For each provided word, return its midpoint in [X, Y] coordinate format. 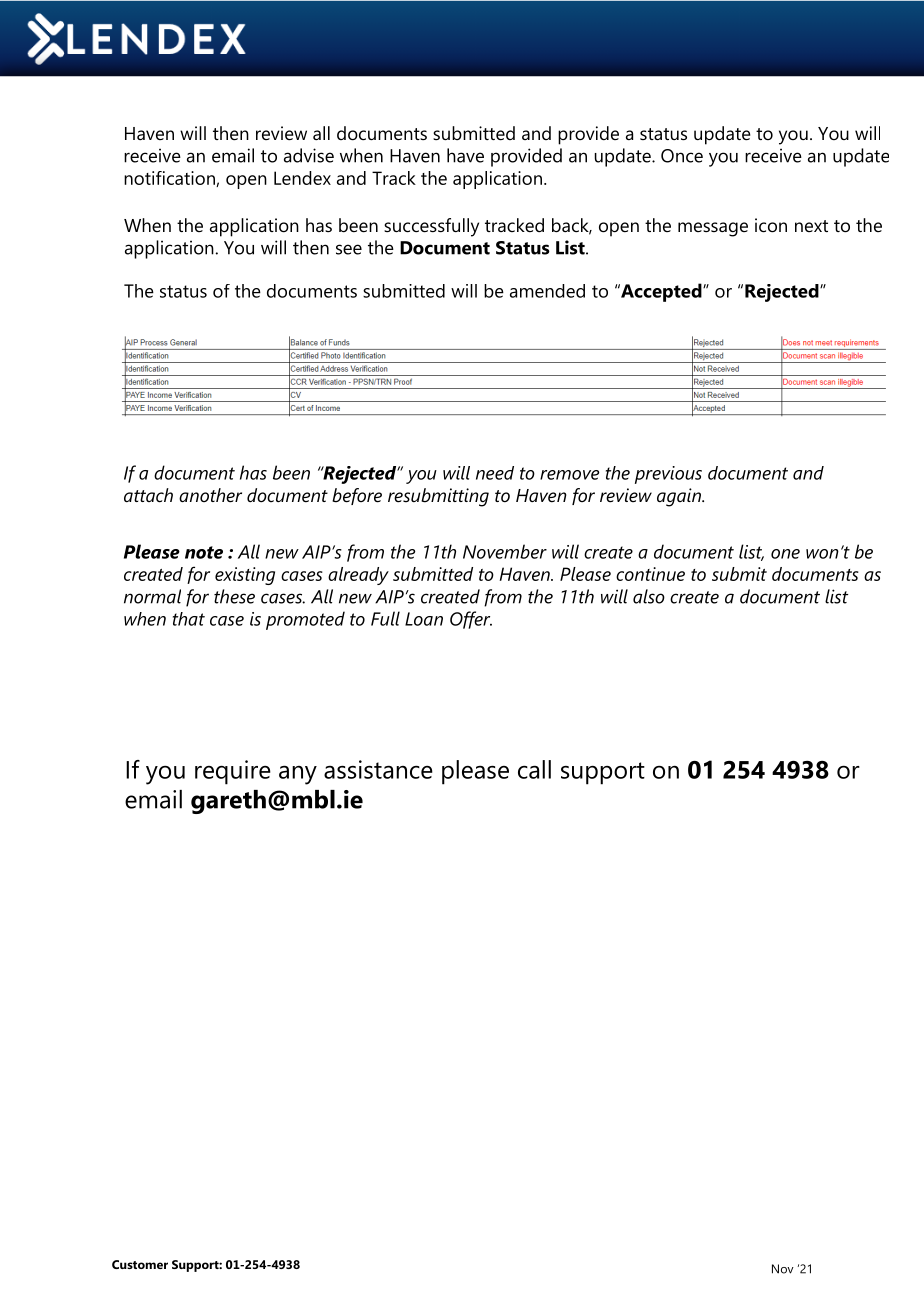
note [204, 552]
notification [170, 179]
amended [547, 291]
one [785, 554]
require [233, 772]
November [505, 551]
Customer [140, 1264]
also [649, 596]
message [713, 229]
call [534, 769]
